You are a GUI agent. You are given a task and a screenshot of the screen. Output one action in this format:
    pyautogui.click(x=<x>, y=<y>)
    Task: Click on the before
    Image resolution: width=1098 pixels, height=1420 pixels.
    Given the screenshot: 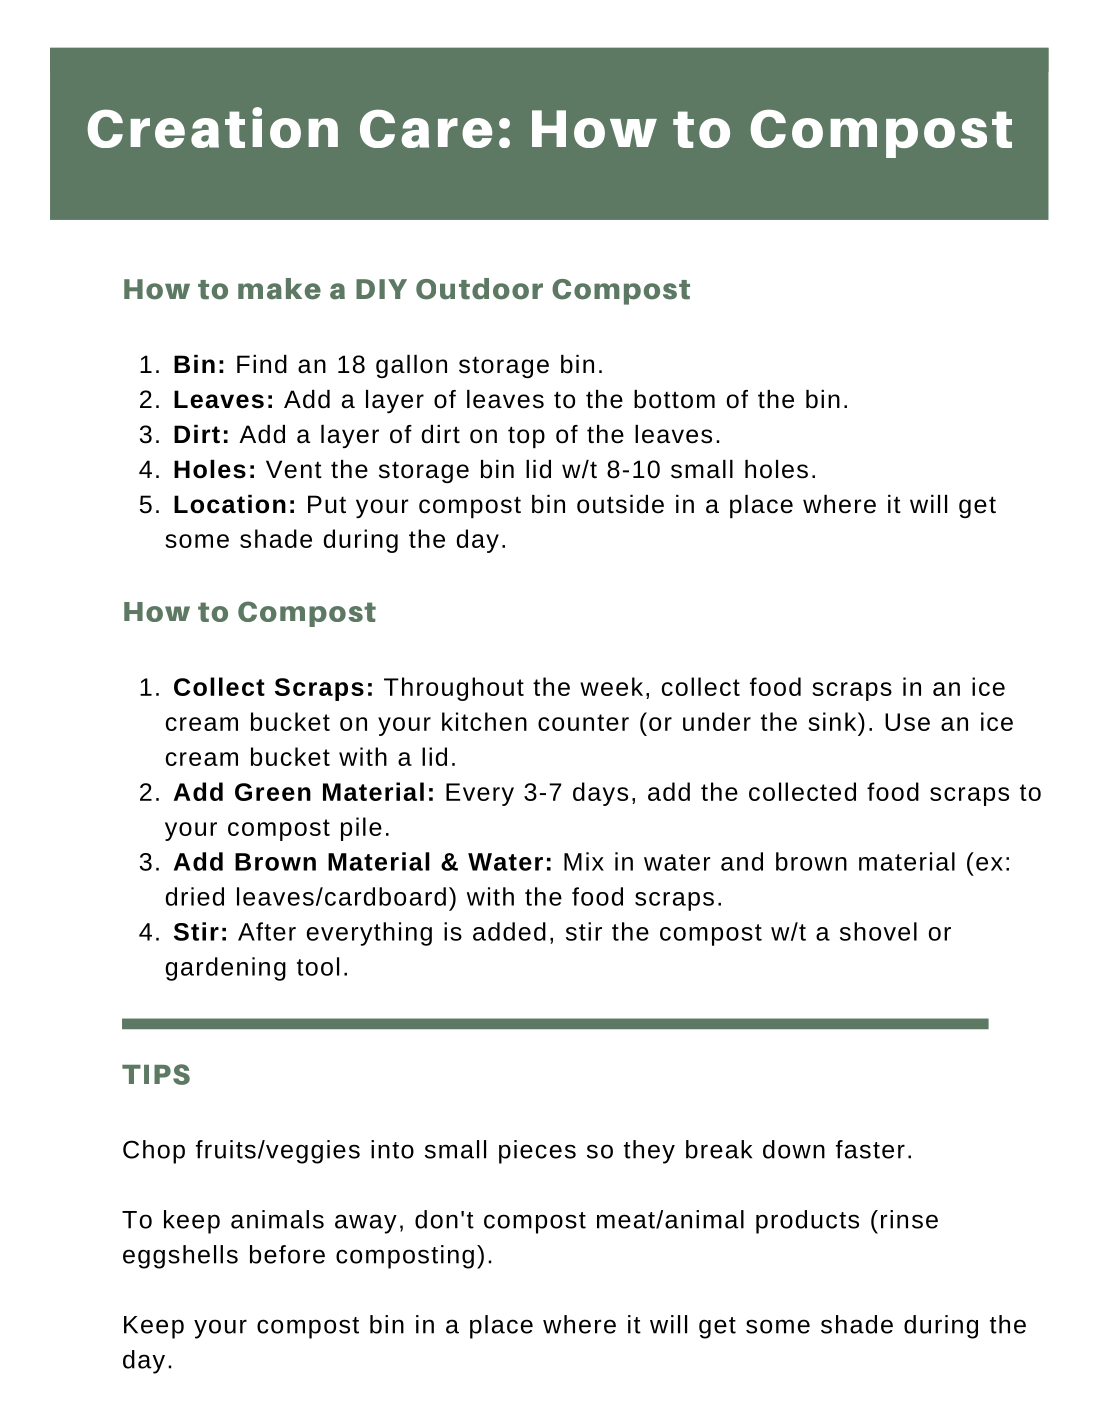 What is the action you would take?
    pyautogui.click(x=287, y=1254)
